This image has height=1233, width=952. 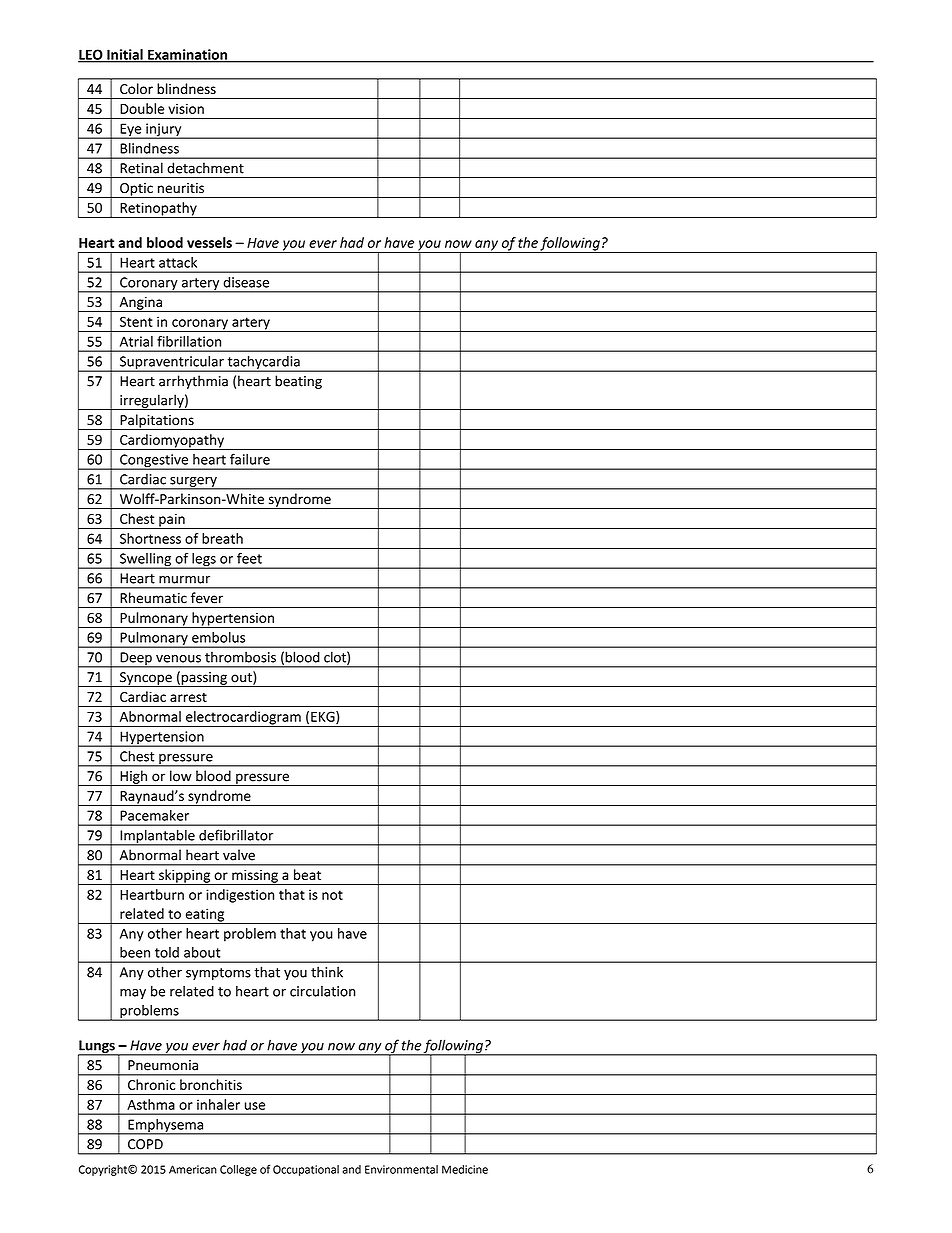 I want to click on Examination, so click(x=187, y=55).
